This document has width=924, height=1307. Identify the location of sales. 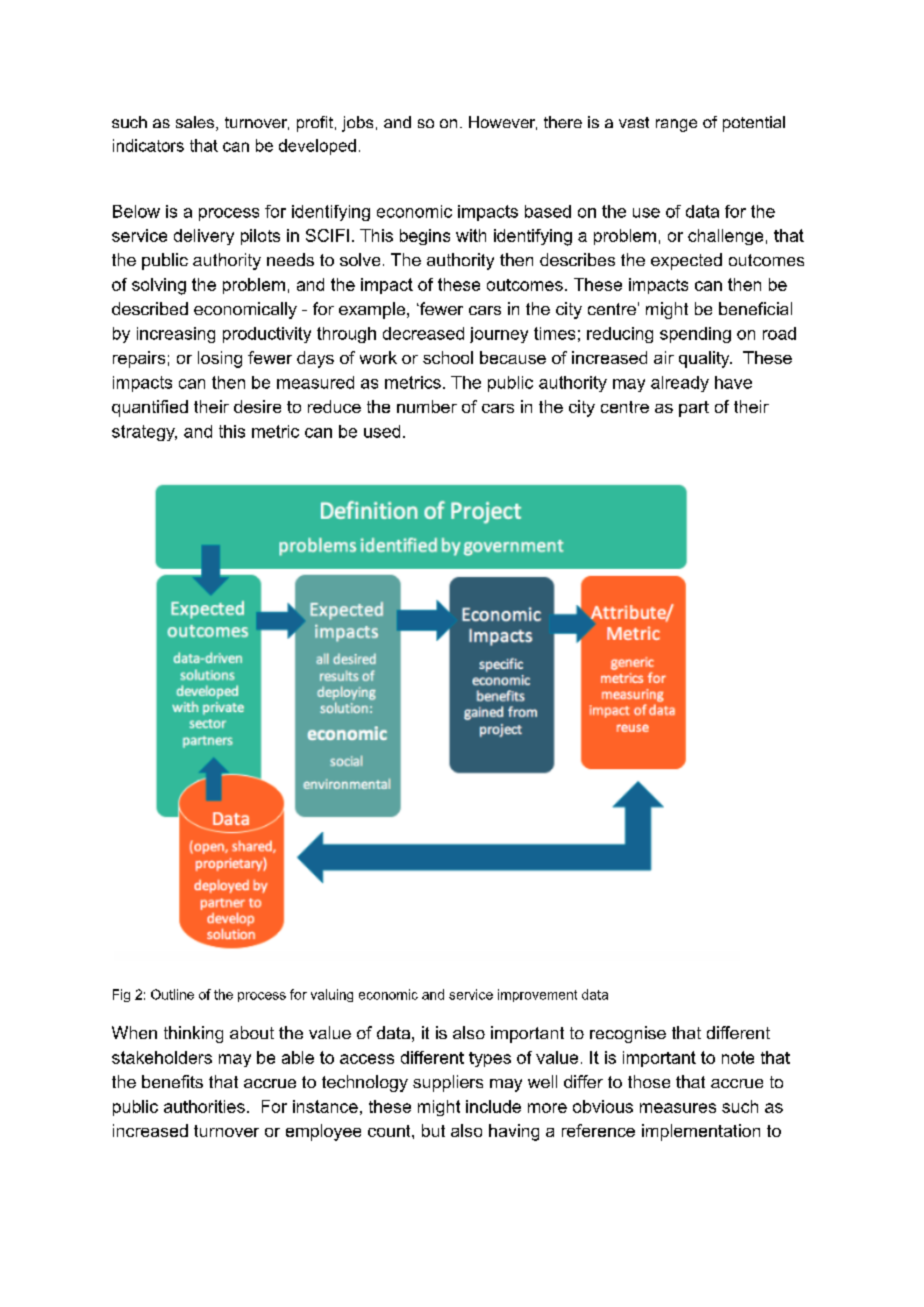
(196, 123).
